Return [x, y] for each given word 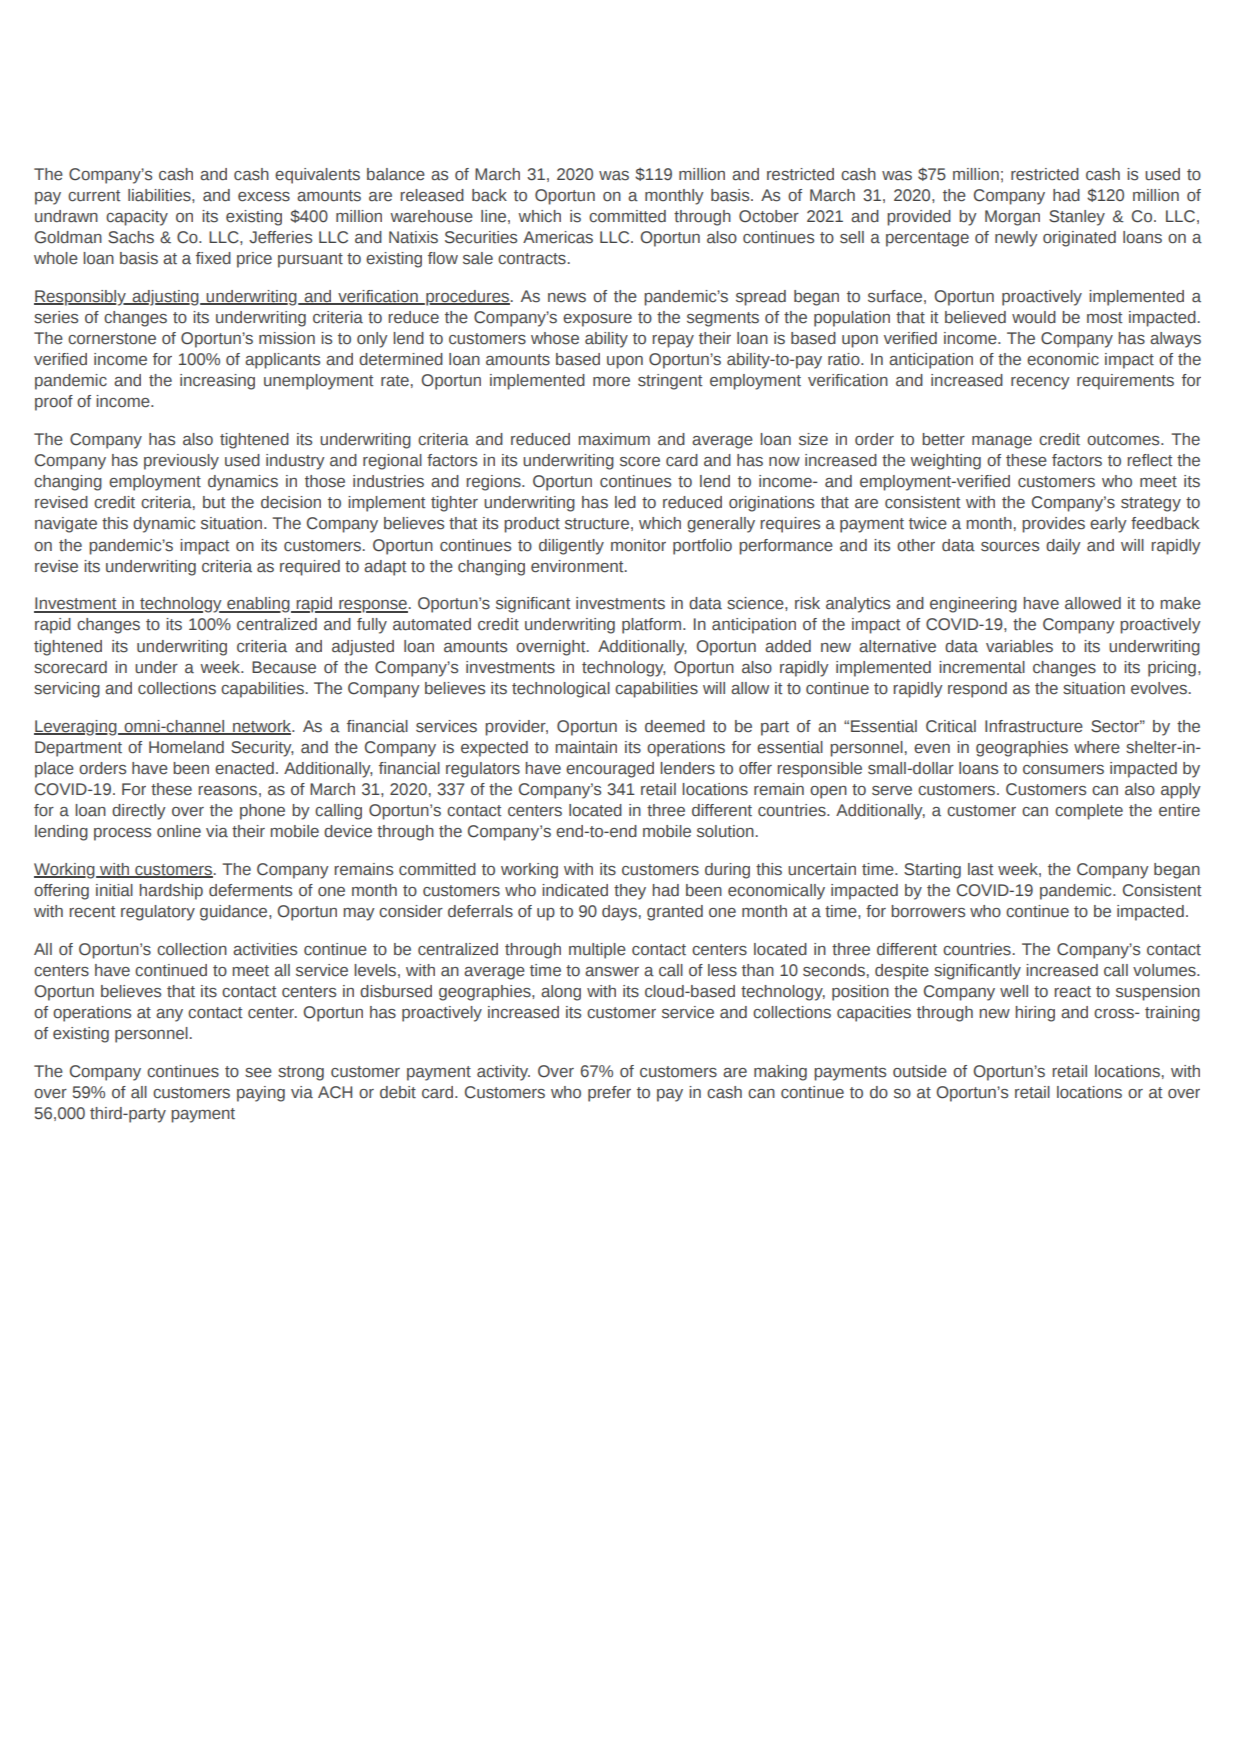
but [214, 502]
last [981, 869]
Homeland [186, 747]
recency [1040, 383]
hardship [171, 892]
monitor [638, 545]
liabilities [160, 195]
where [1097, 747]
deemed [675, 726]
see [258, 1073]
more [611, 382]
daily [1063, 547]
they [630, 892]
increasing [217, 382]
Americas [558, 237]
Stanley [1077, 218]
